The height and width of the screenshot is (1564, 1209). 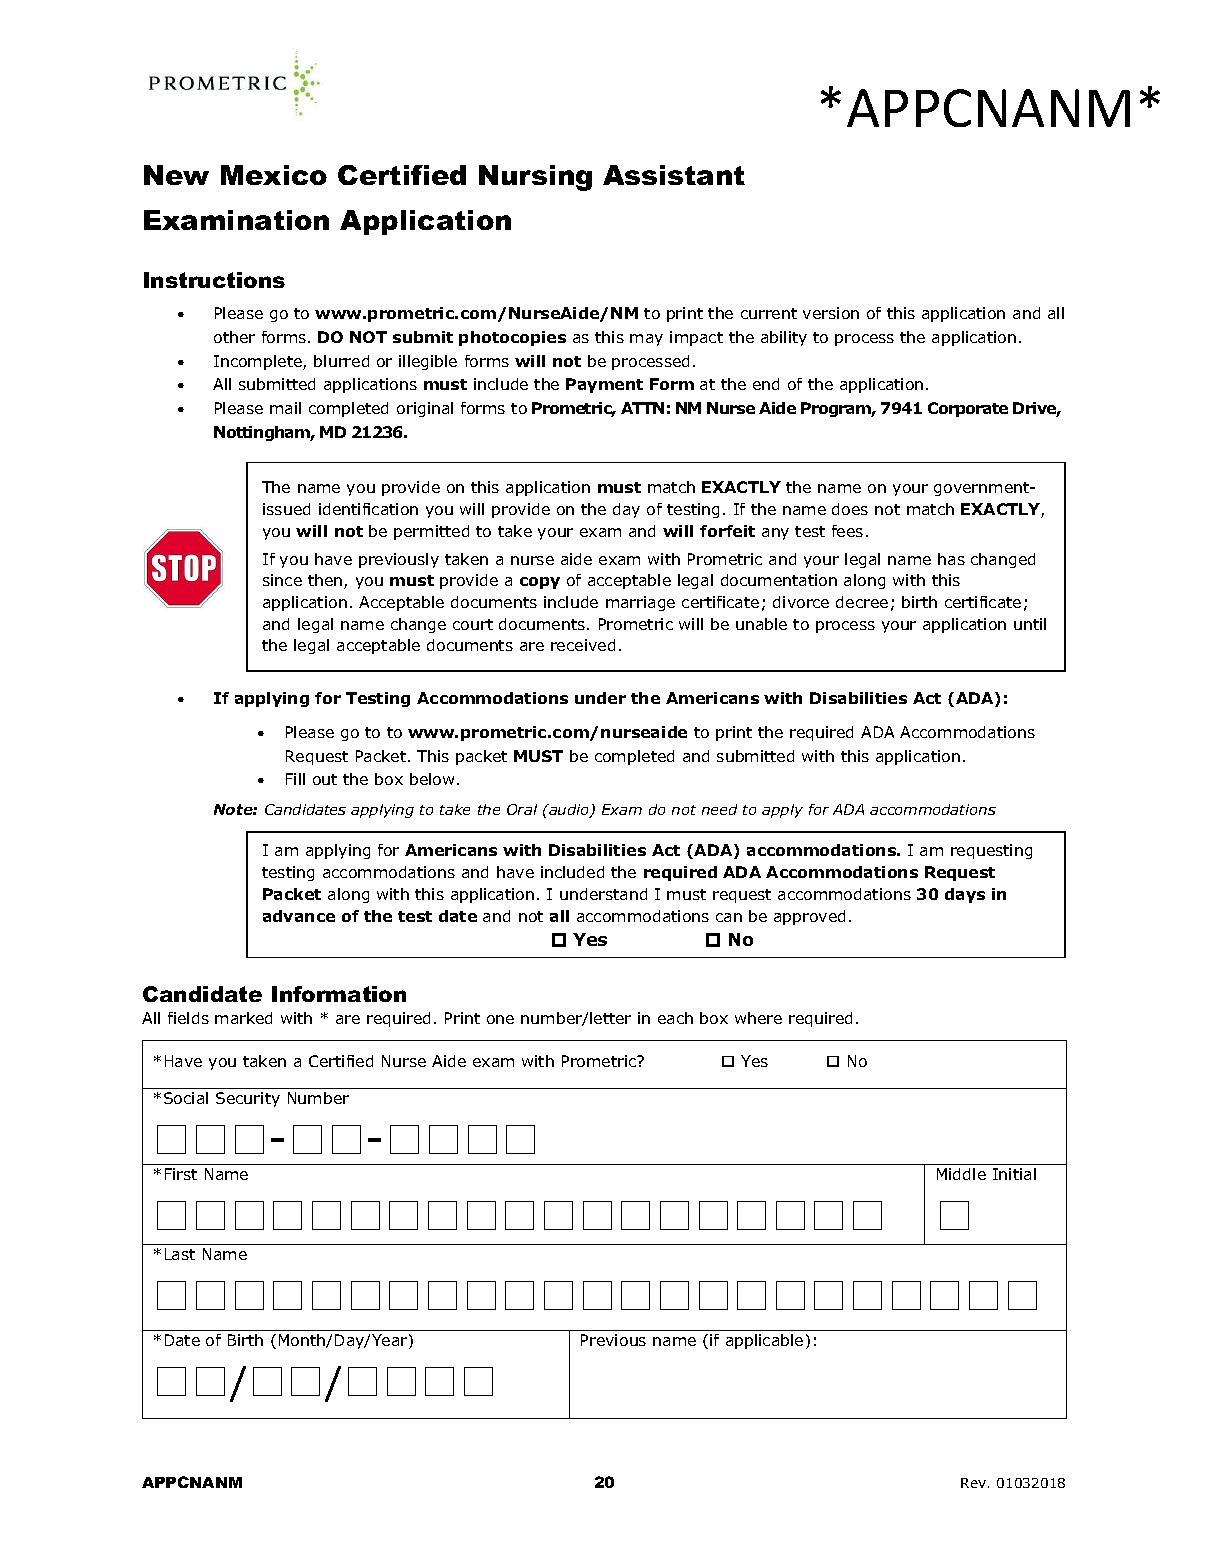 What do you see at coordinates (831, 313) in the screenshot?
I see `version` at bounding box center [831, 313].
